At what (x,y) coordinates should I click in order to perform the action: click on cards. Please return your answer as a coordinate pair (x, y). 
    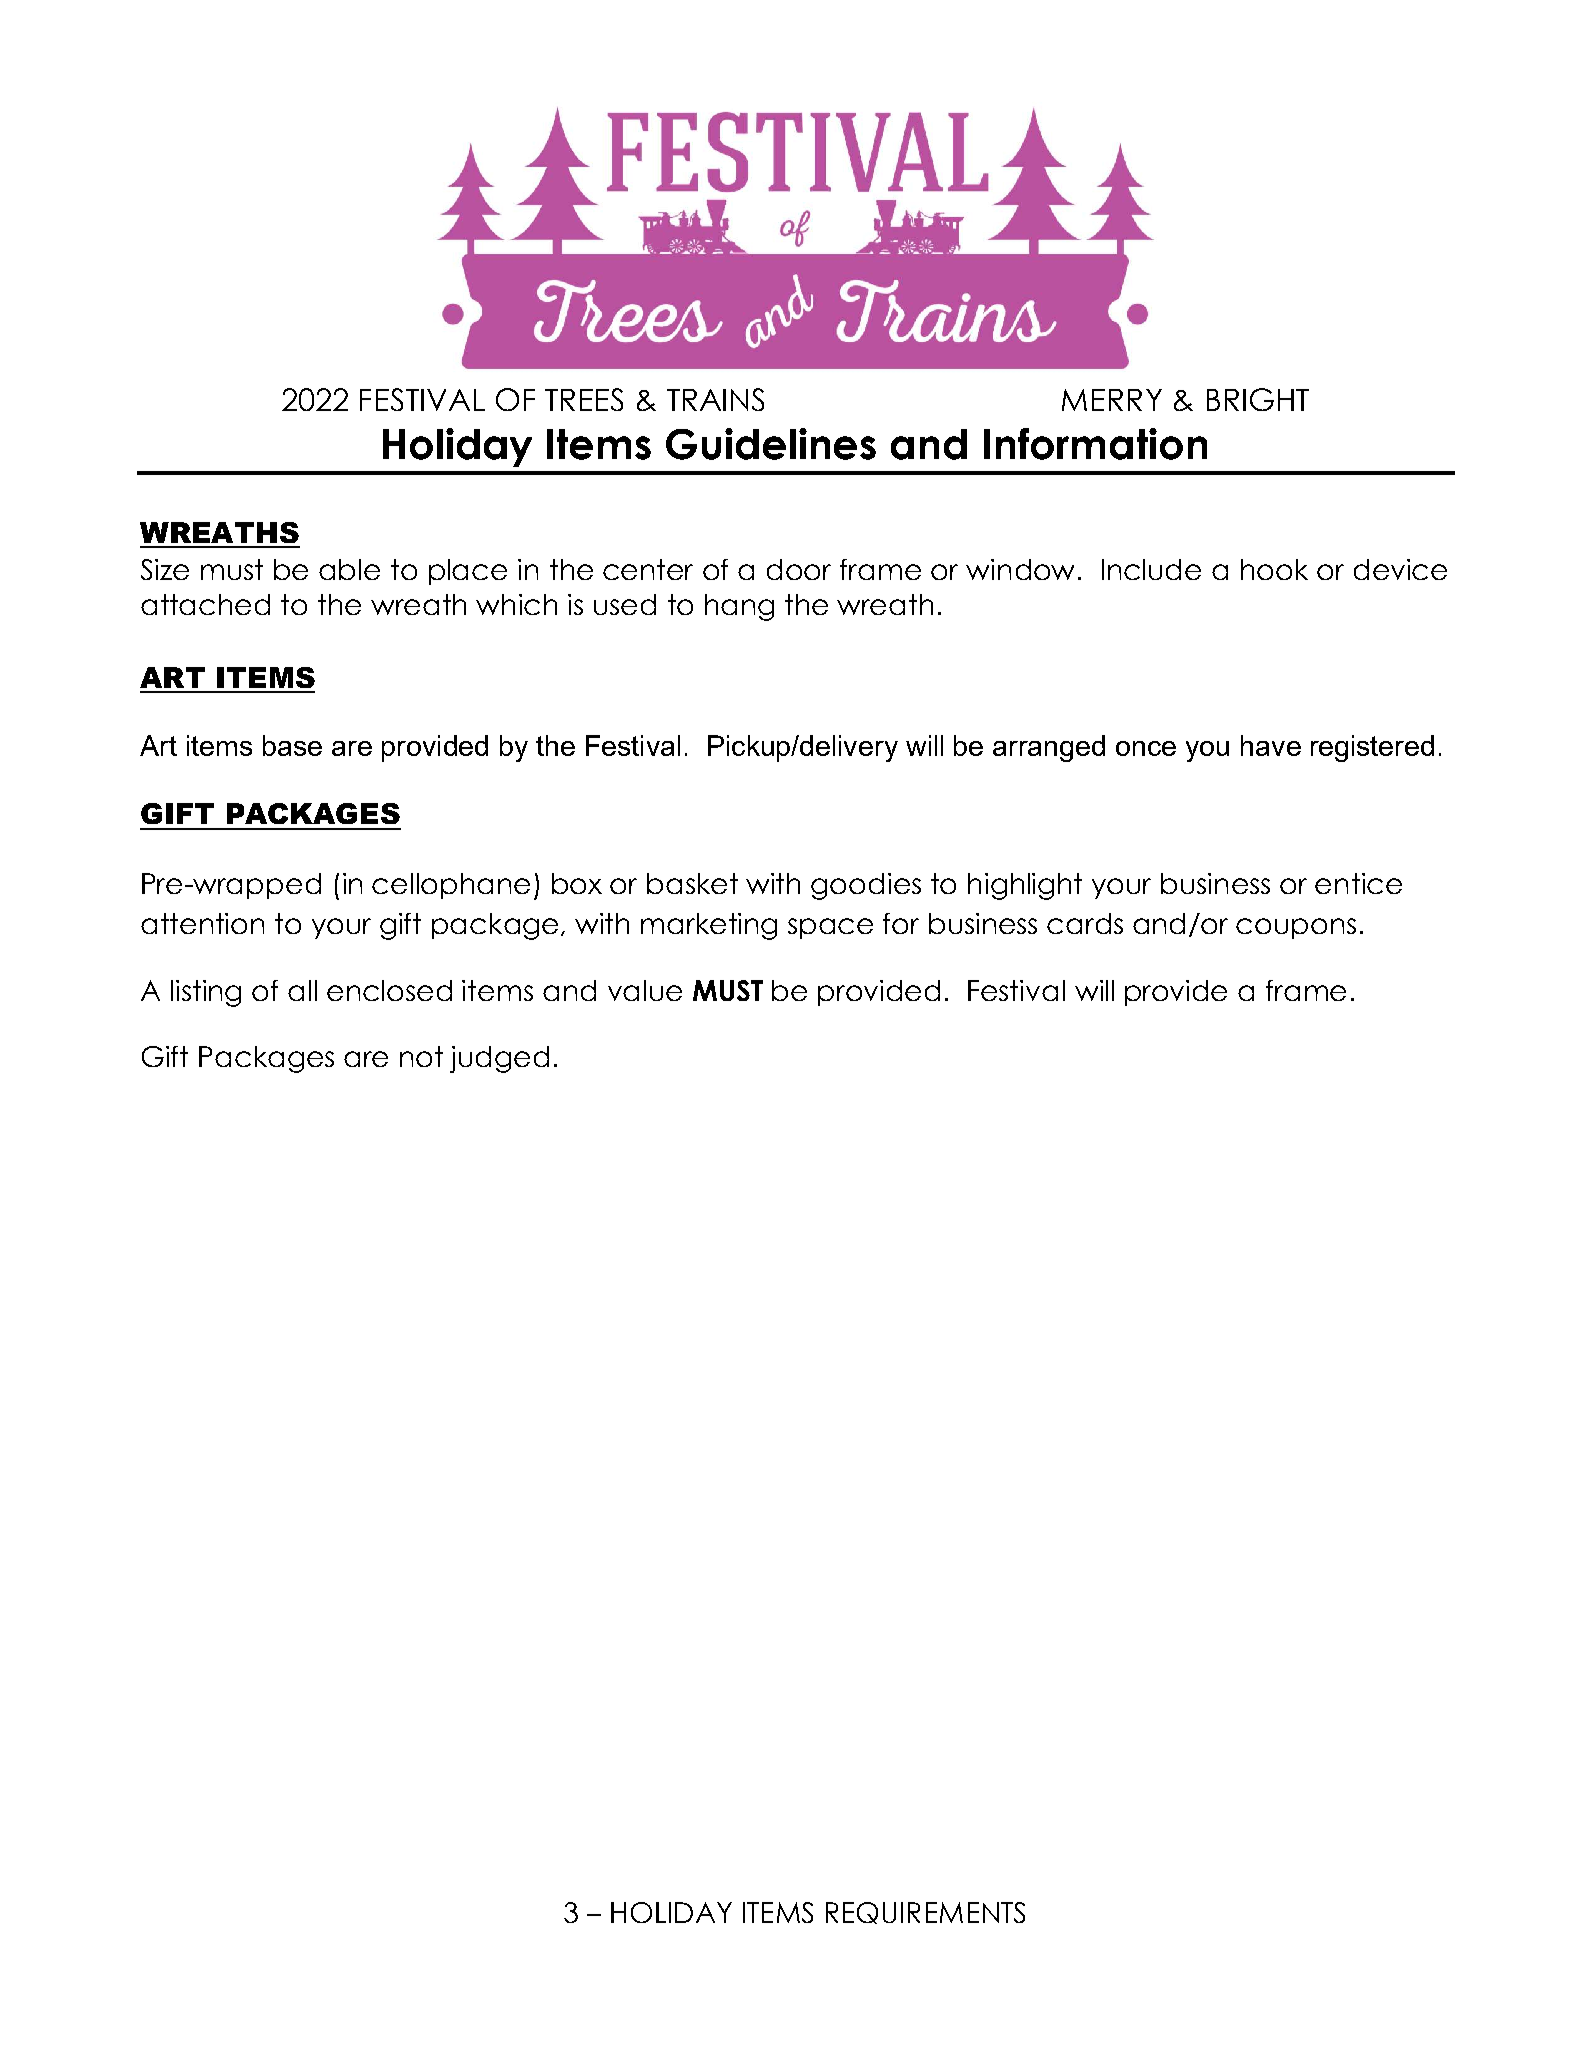
    Looking at the image, I should click on (1085, 923).
